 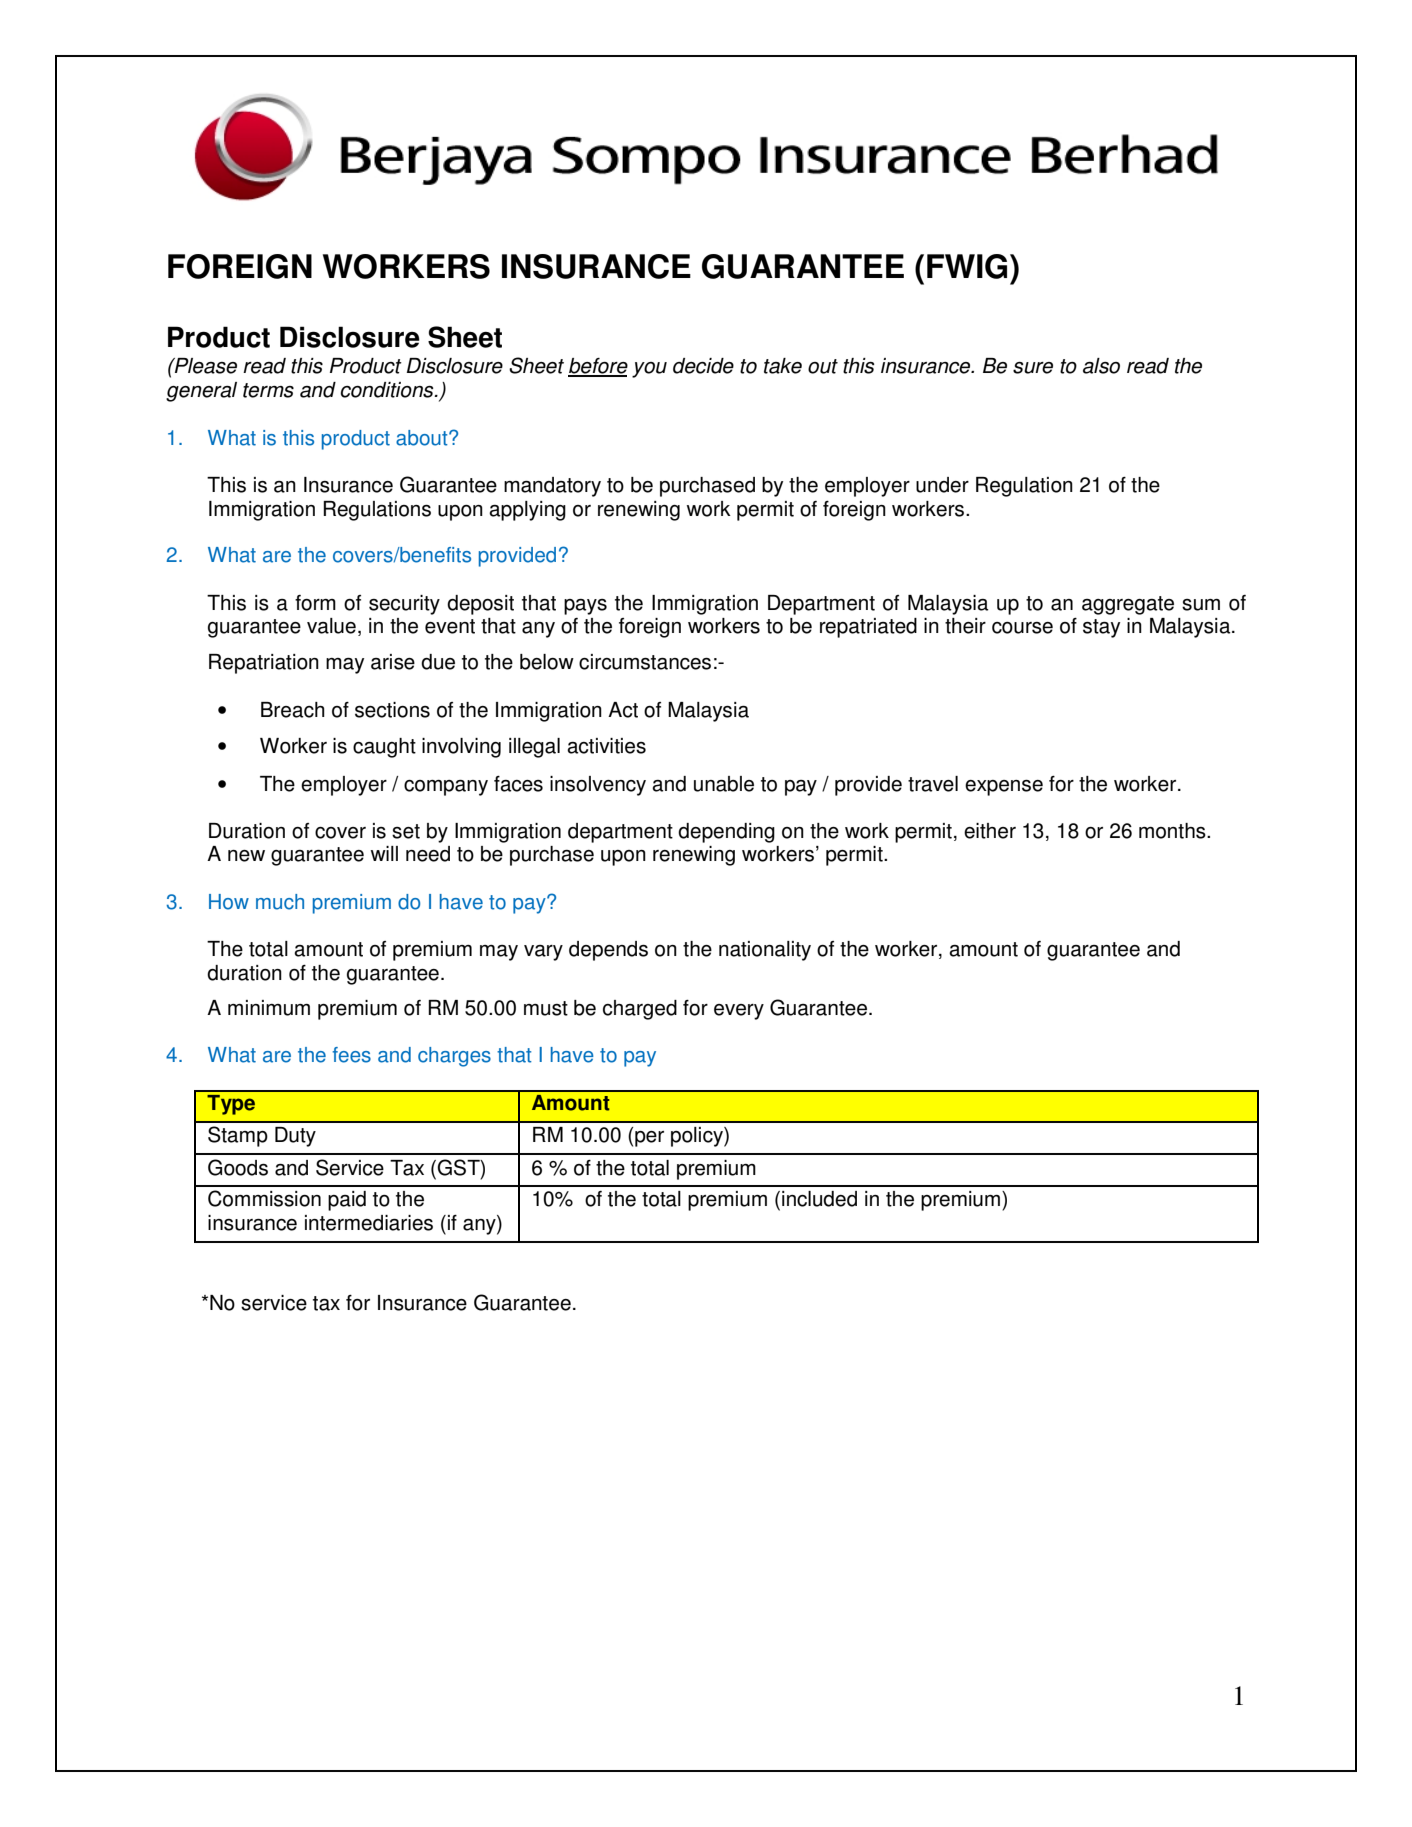 I want to click on paid, so click(x=347, y=1201).
